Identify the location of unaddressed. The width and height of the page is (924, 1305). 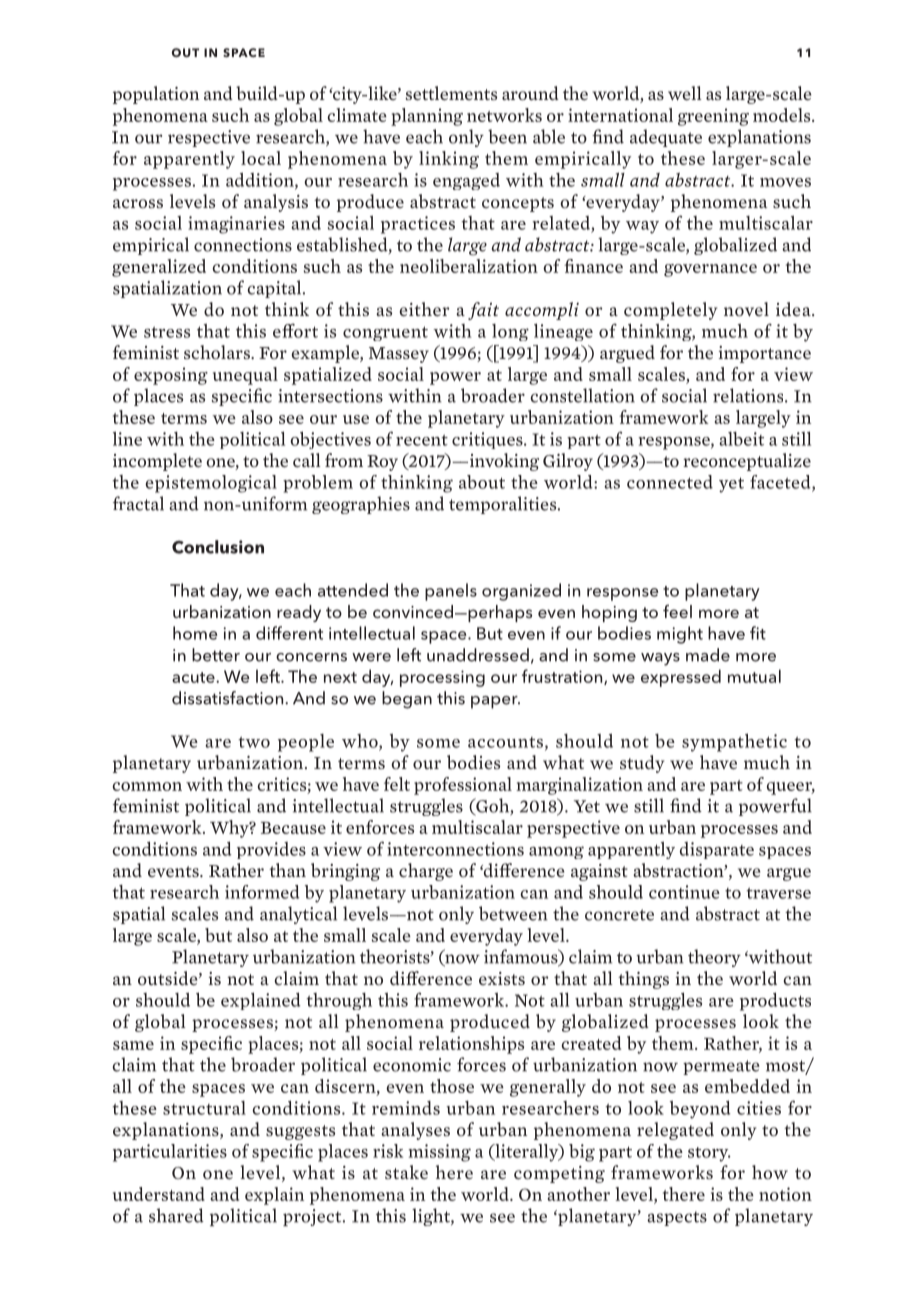
(478, 655).
